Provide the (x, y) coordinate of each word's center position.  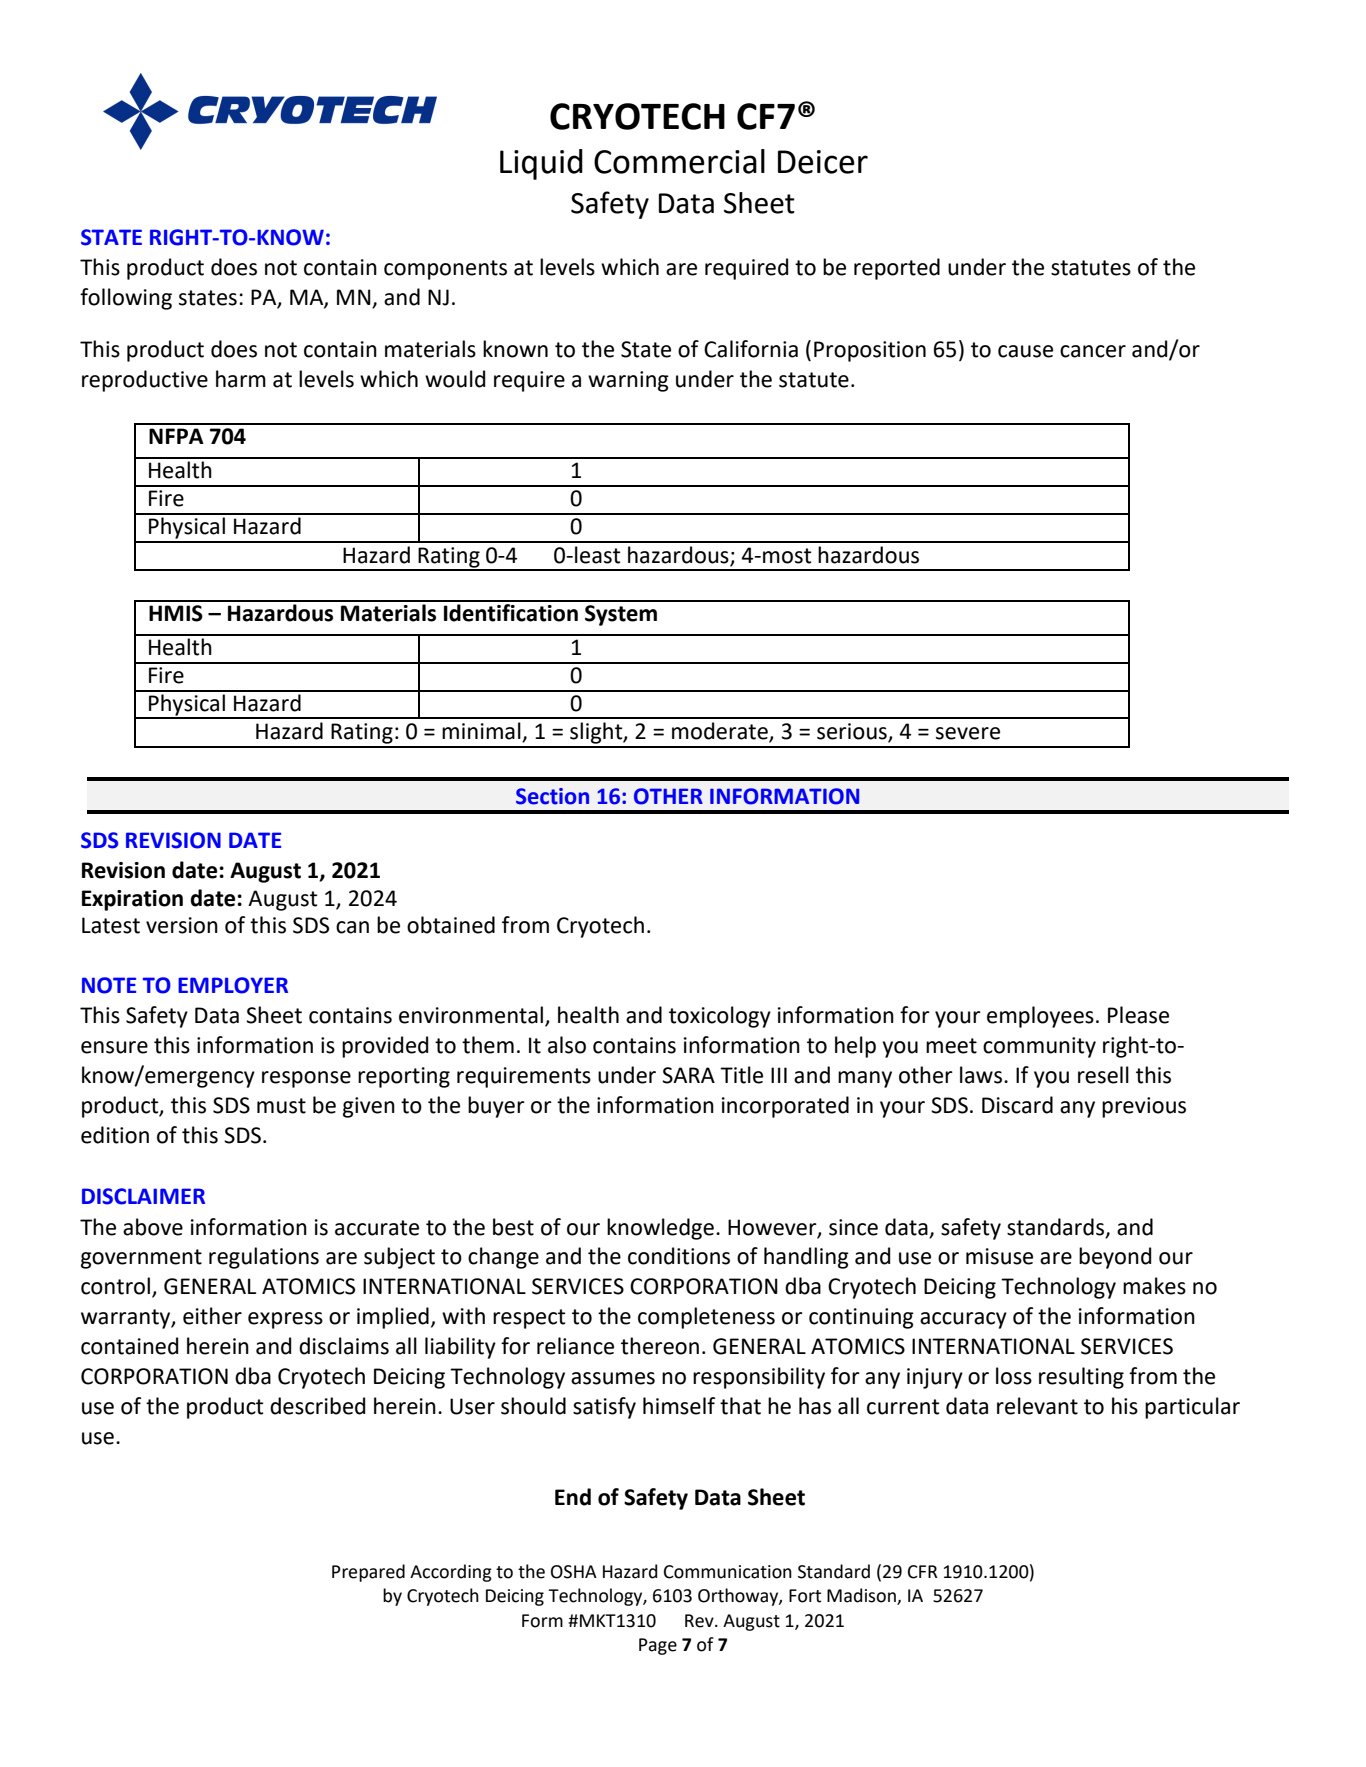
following (126, 299)
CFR (922, 1572)
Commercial (679, 161)
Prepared (368, 1573)
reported (897, 269)
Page (658, 1646)
